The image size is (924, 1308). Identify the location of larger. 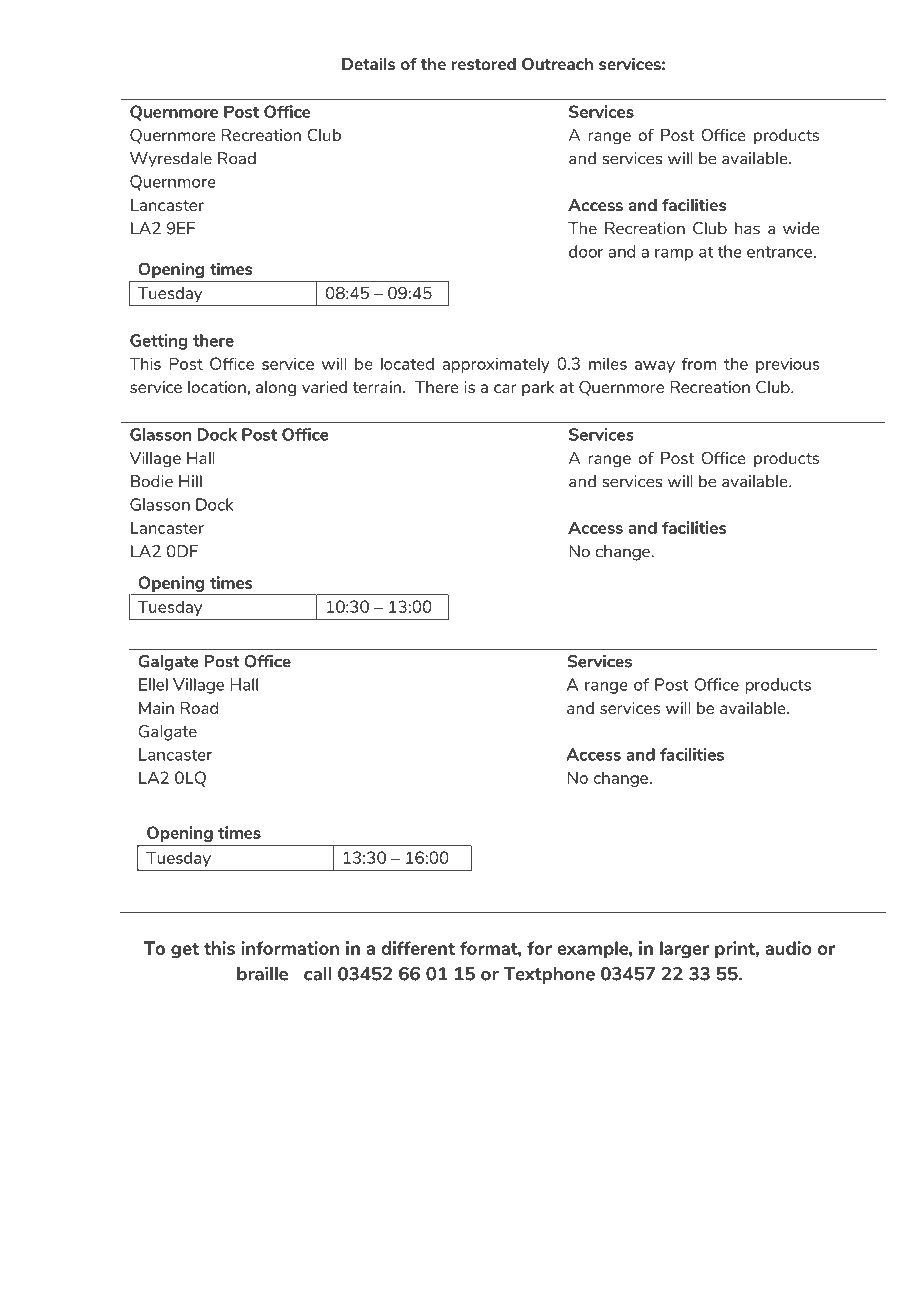
(684, 950).
